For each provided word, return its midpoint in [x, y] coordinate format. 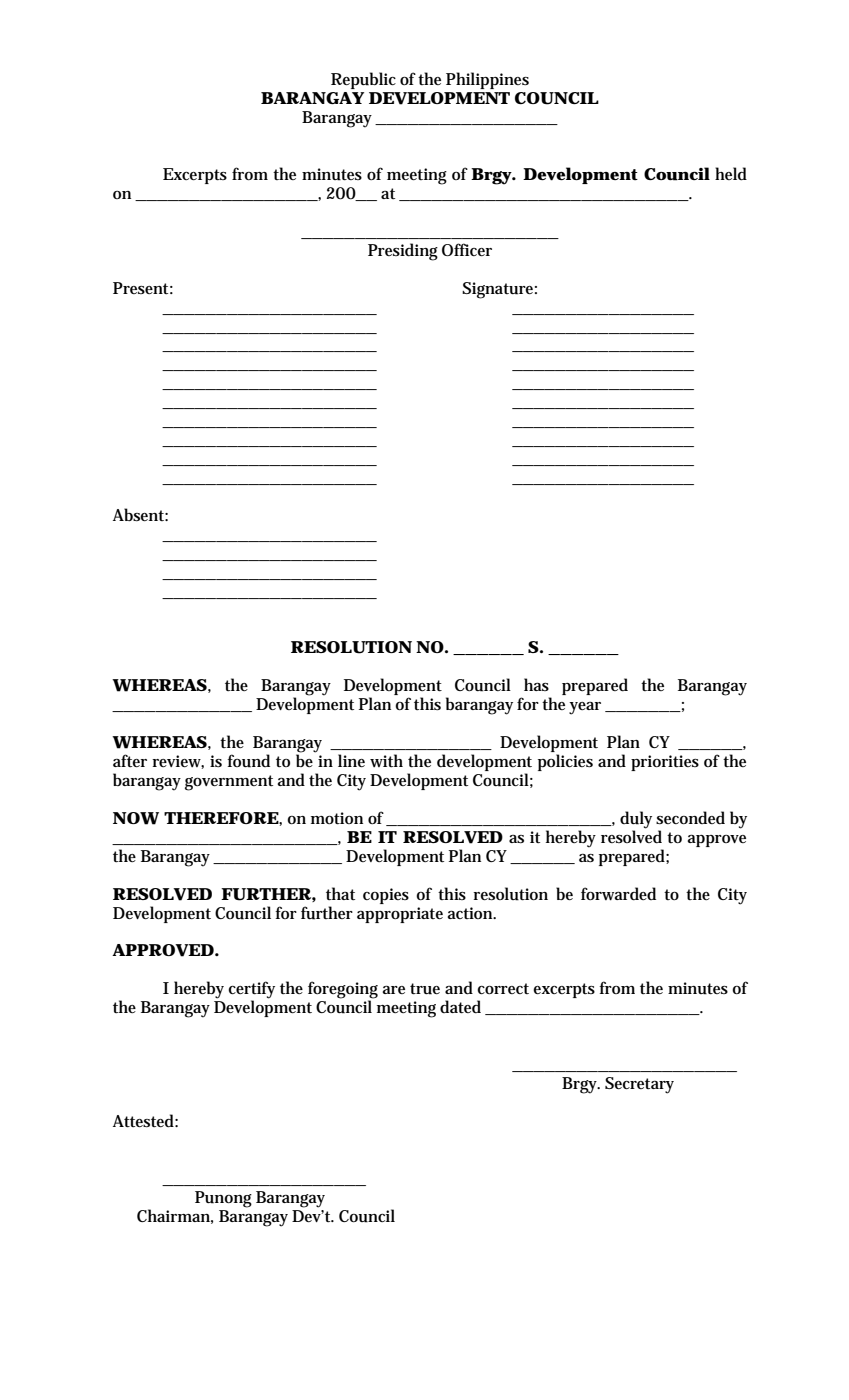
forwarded [618, 894]
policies [565, 762]
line [351, 760]
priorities [665, 763]
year [585, 708]
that [340, 893]
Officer [467, 249]
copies [386, 896]
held [731, 174]
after [130, 760]
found [248, 761]
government [229, 783]
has [536, 684]
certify [251, 991]
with [386, 760]
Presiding [403, 252]
